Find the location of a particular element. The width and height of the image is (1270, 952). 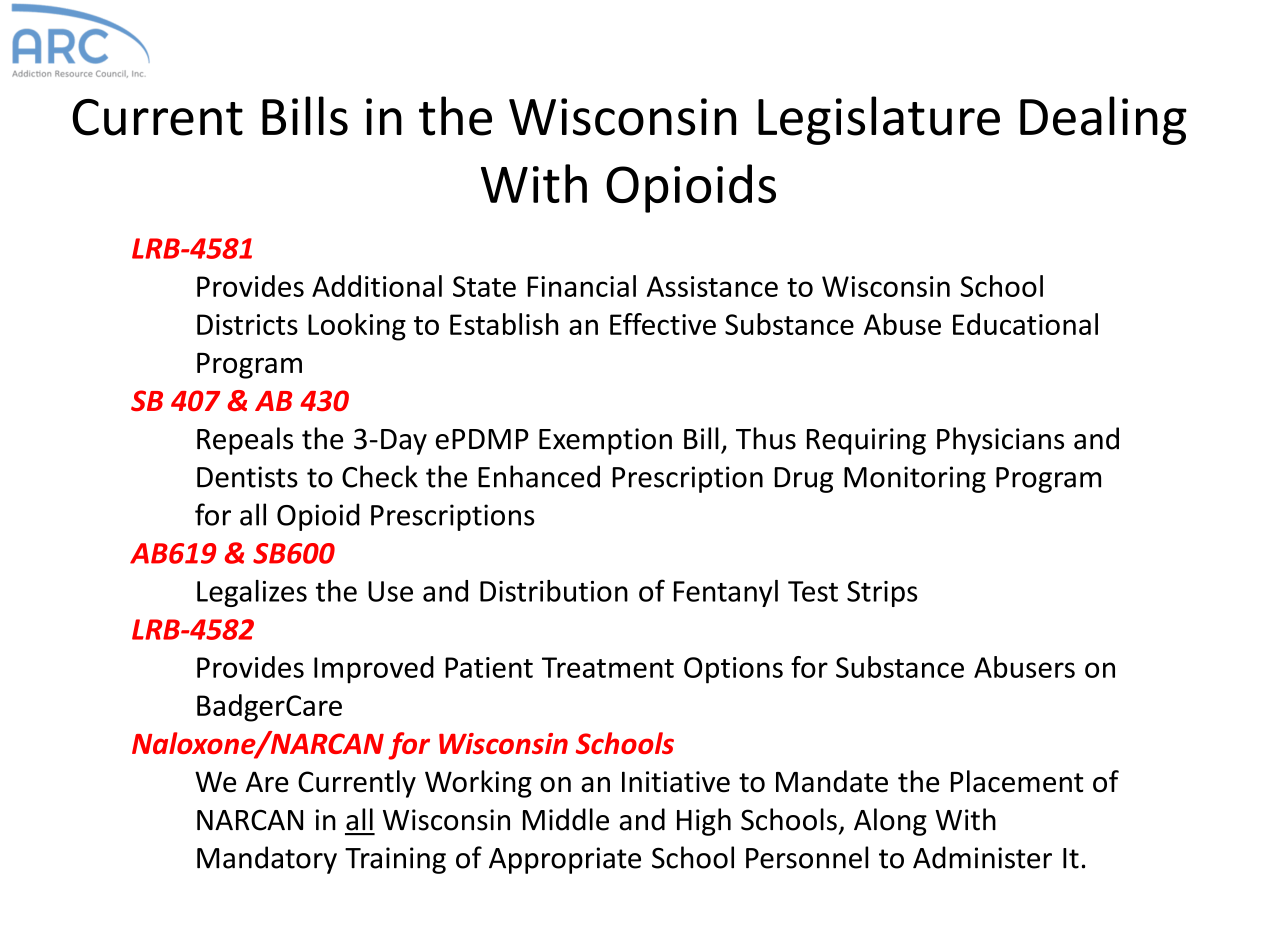

Dealing is located at coordinates (1103, 120).
